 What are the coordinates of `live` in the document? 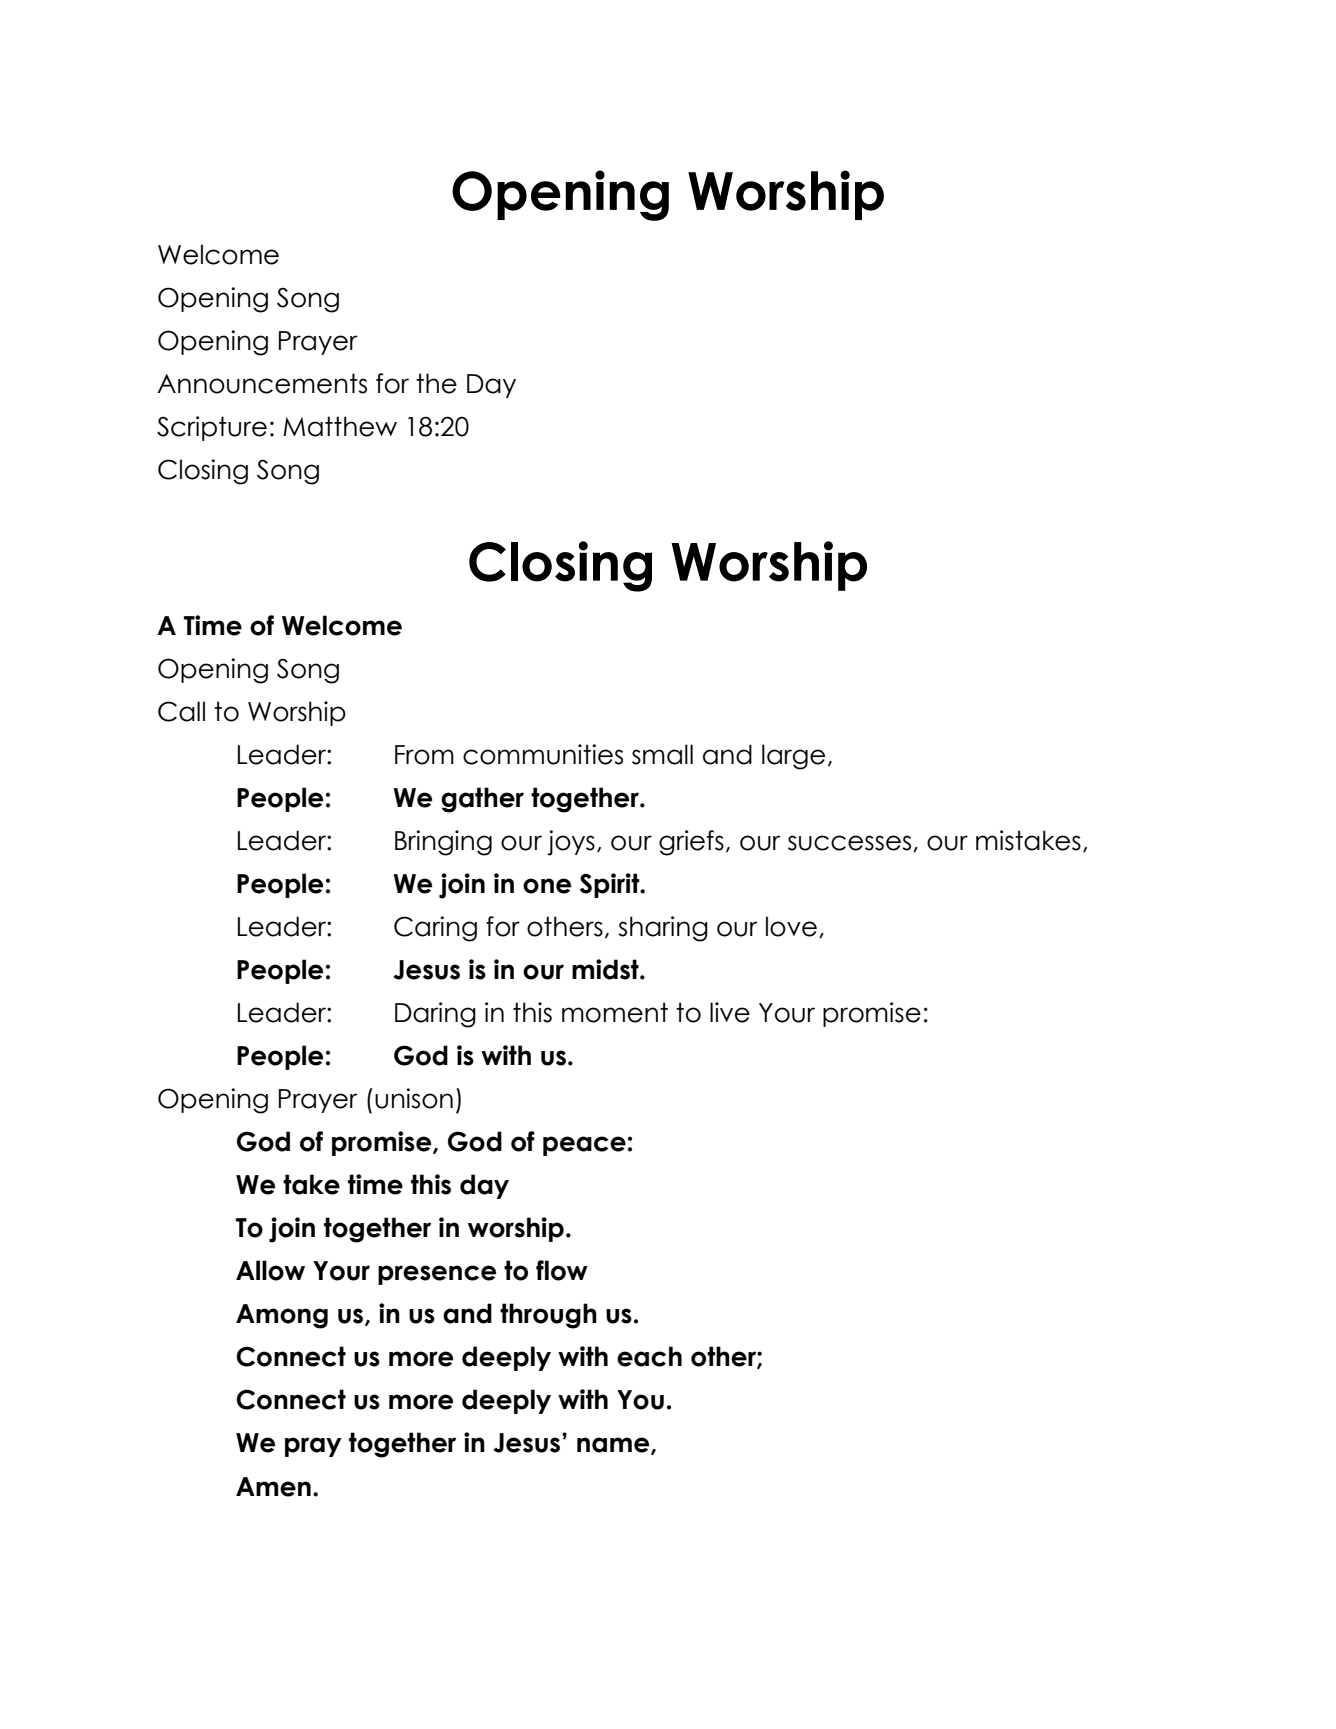 It's located at (730, 1012).
